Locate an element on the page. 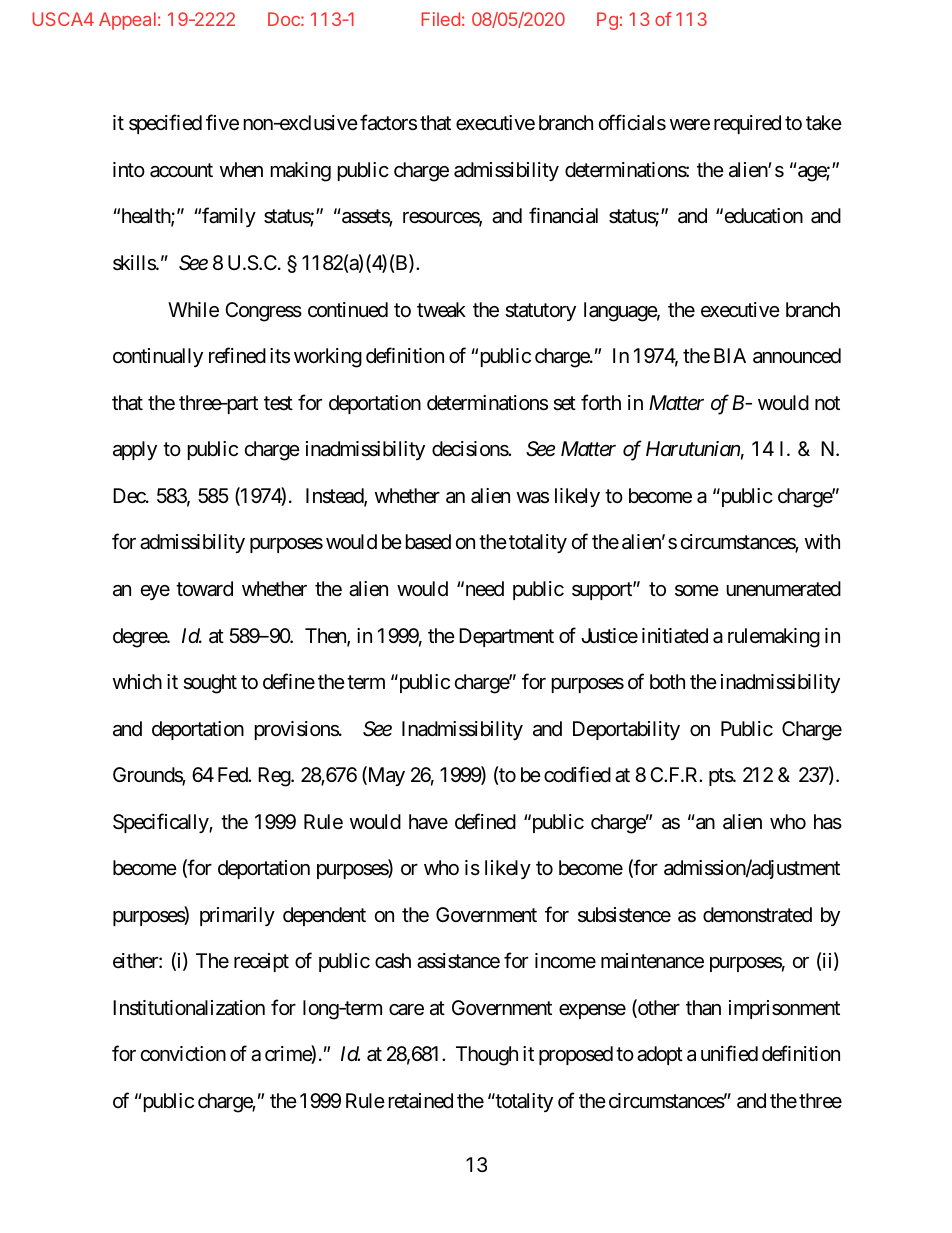 Image resolution: width=952 pixels, height=1233 pixels. unified is located at coordinates (729, 1053).
